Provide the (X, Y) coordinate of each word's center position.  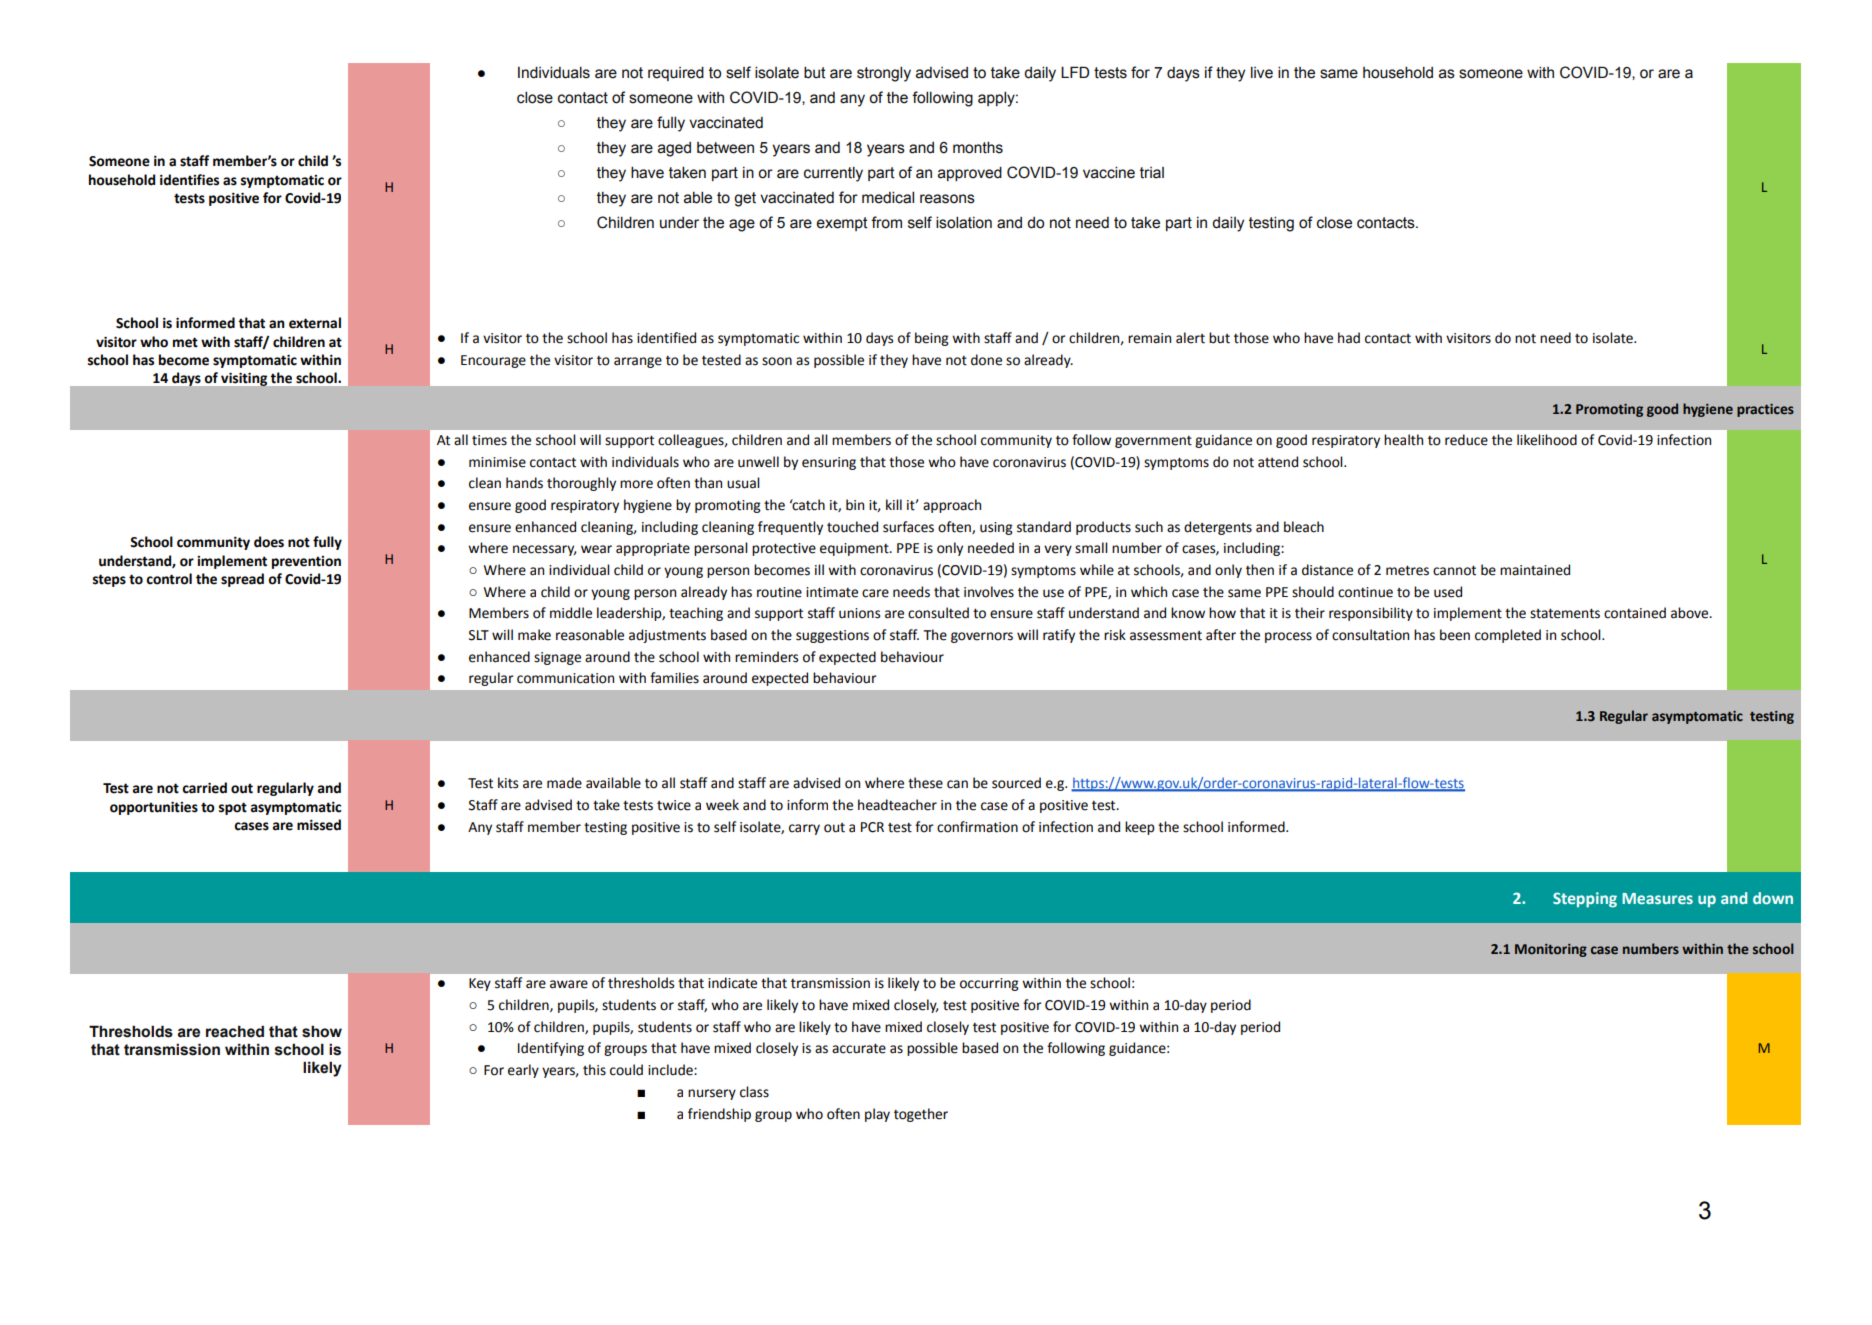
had (1349, 338)
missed (319, 825)
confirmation (977, 827)
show (322, 1031)
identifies (189, 180)
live (1262, 73)
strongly (884, 74)
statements (1565, 613)
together (921, 1115)
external (315, 323)
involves (989, 592)
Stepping (1585, 900)
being (932, 339)
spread (242, 580)
